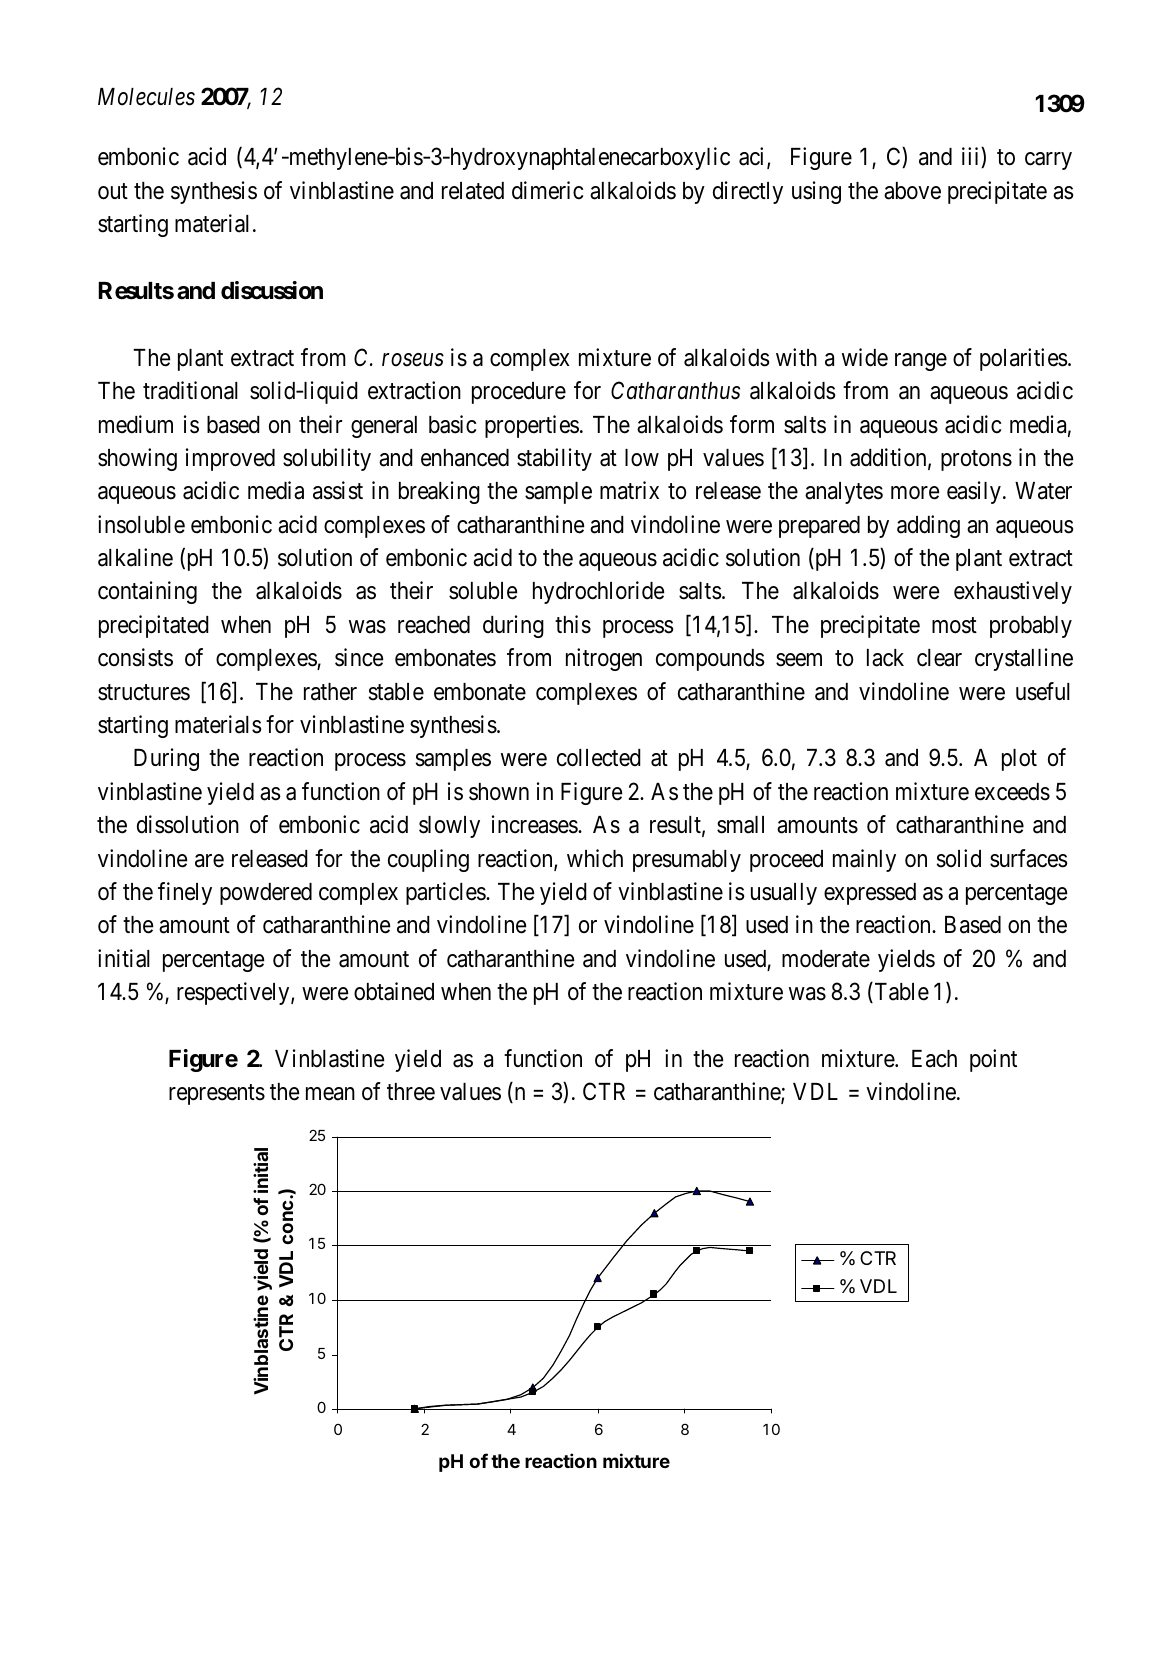  I want to click on stability, so click(554, 459).
